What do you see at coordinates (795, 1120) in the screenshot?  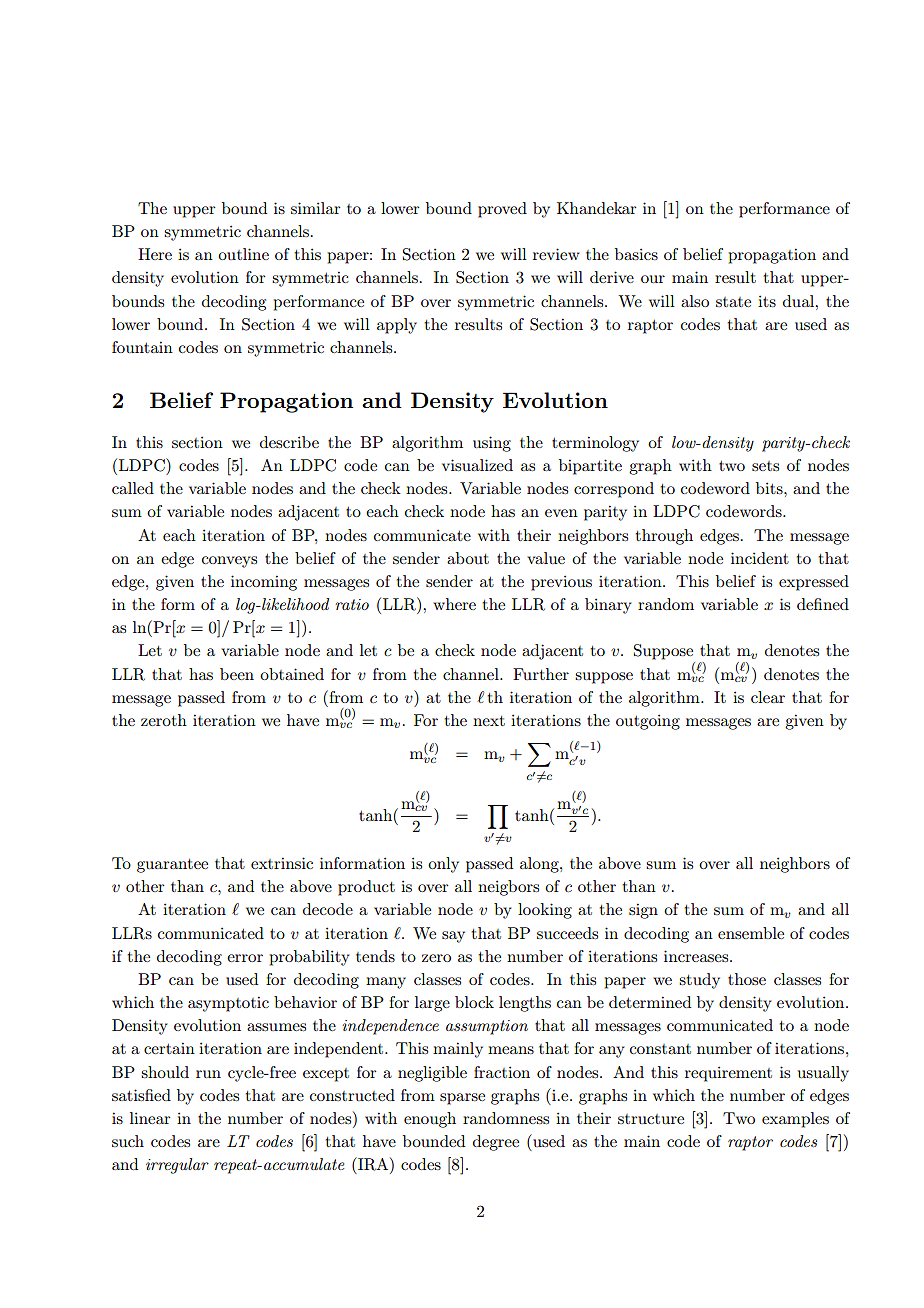 I see `examples` at bounding box center [795, 1120].
